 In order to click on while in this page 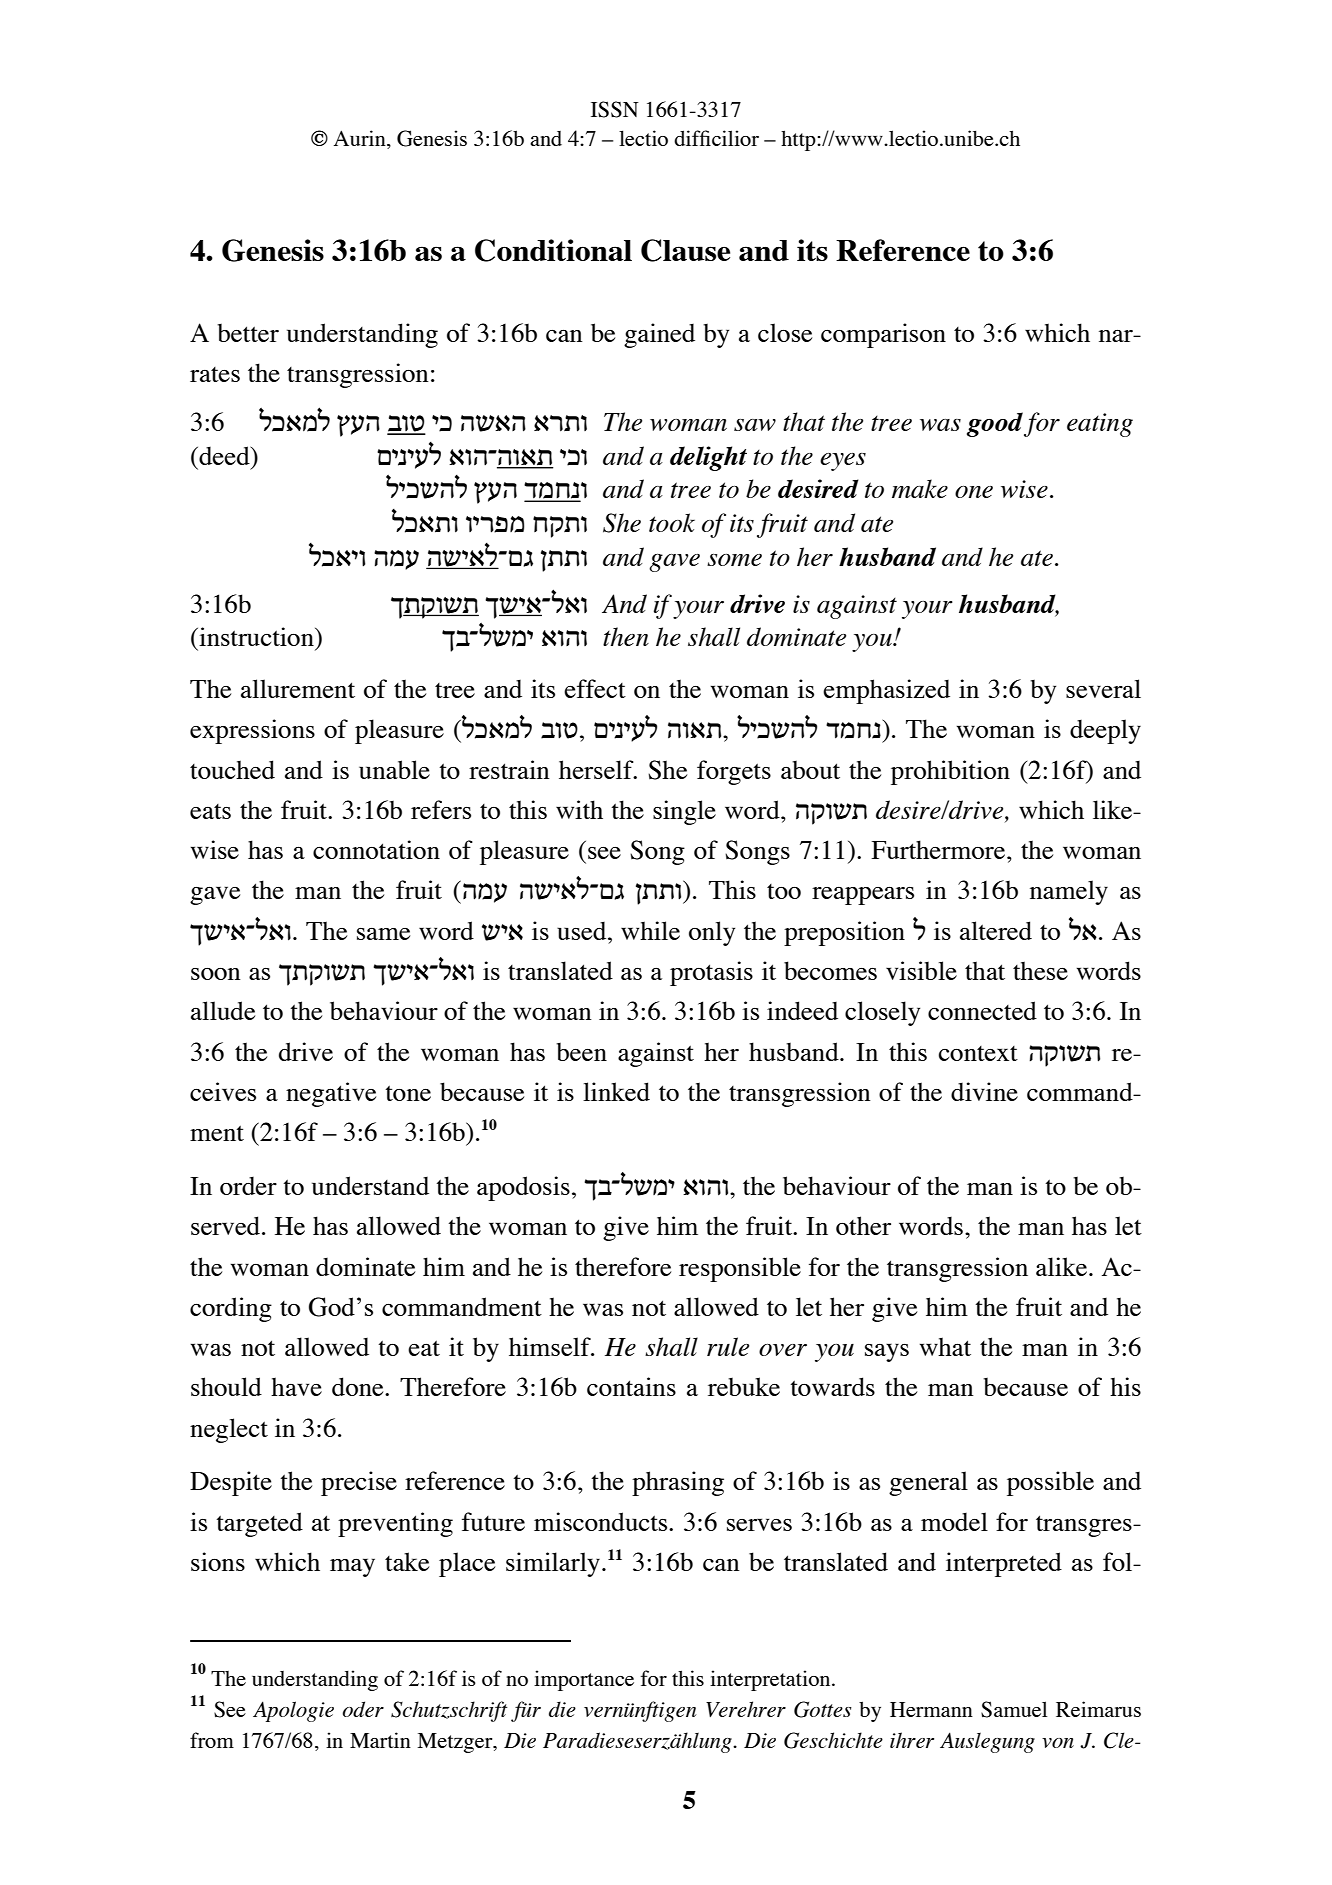, I will do `click(650, 930)`.
